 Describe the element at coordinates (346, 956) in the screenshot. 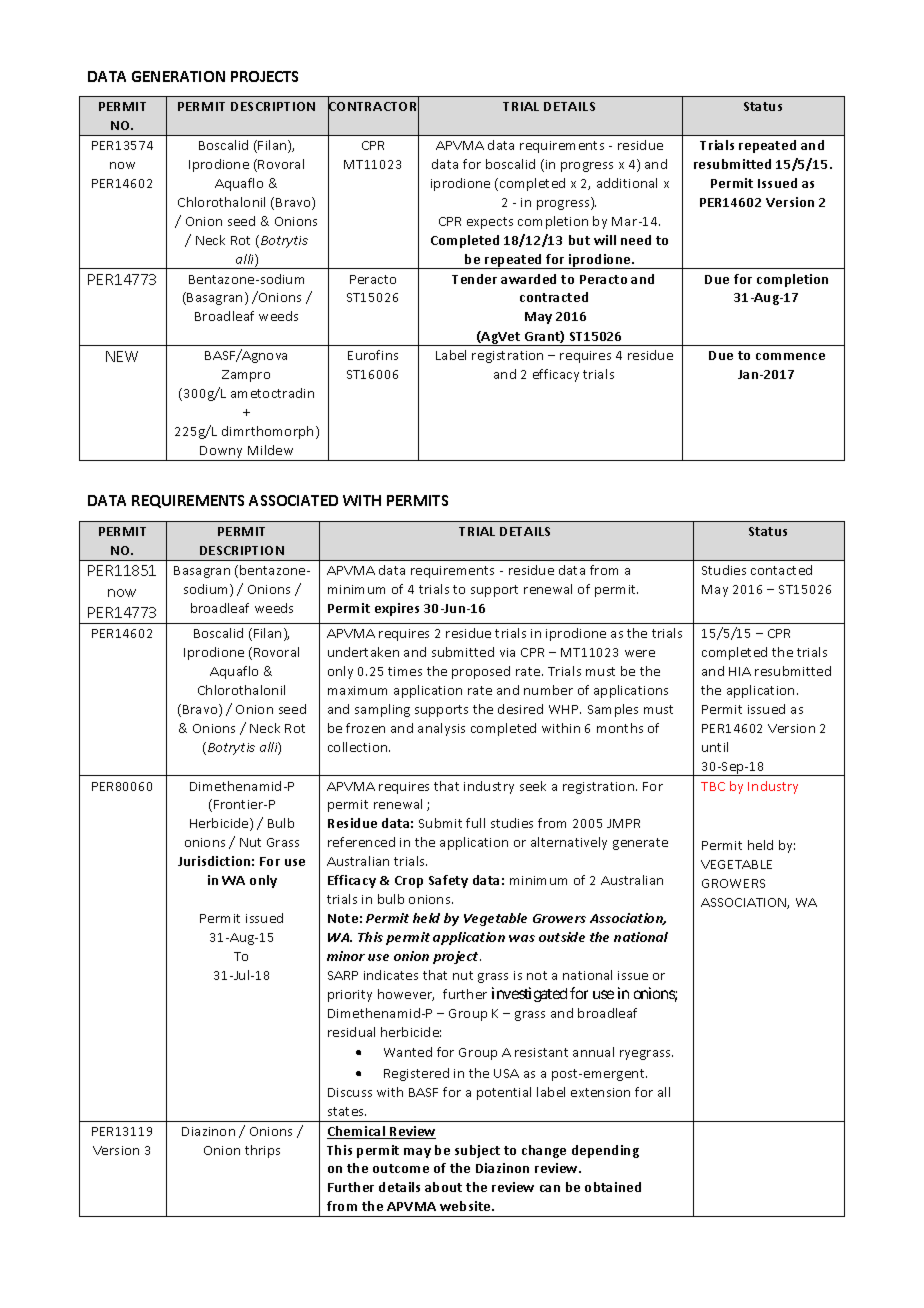

I see `minor` at that location.
